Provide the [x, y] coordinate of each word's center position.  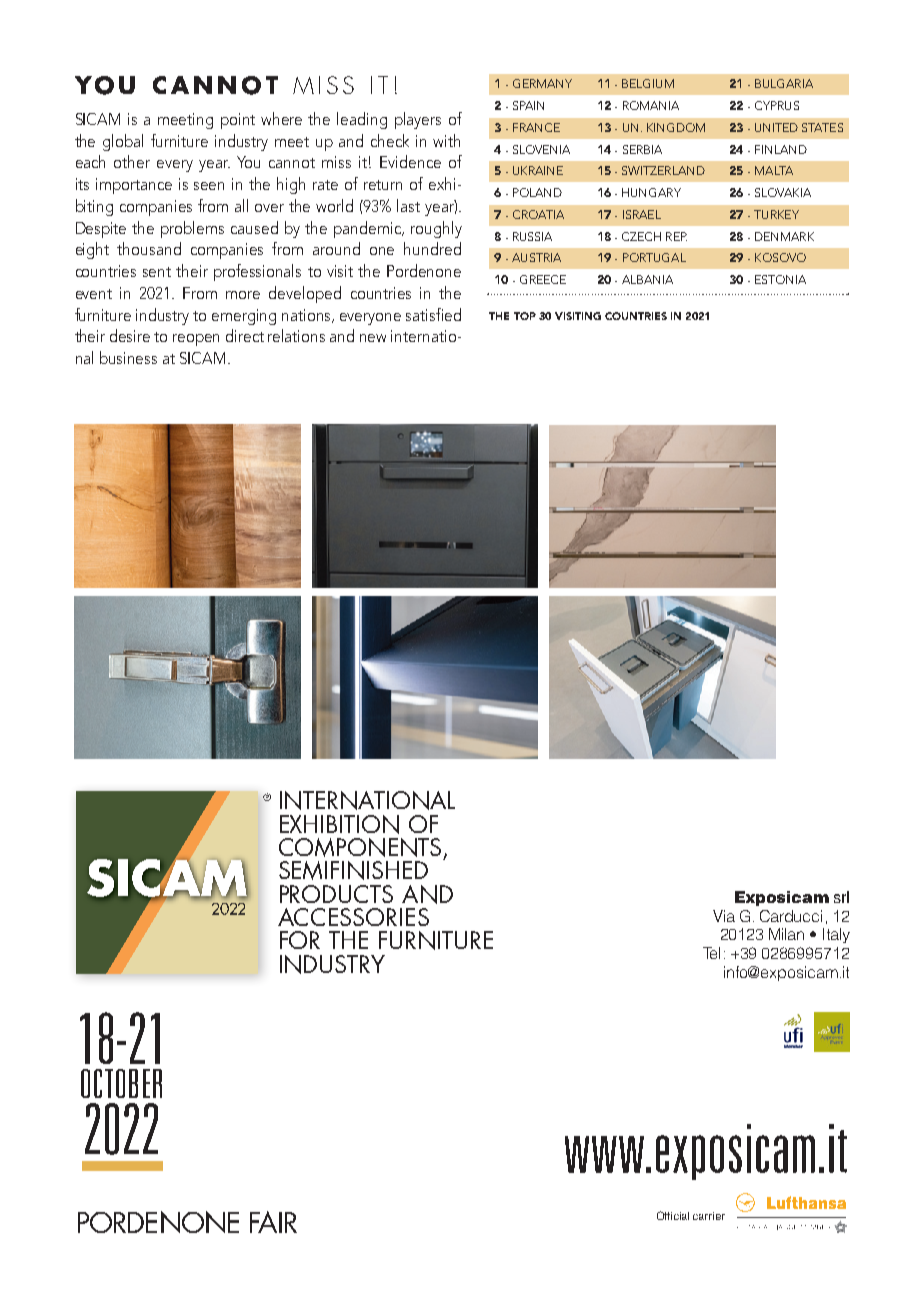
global [123, 142]
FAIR [273, 1222]
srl [841, 897]
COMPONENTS [360, 847]
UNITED [776, 127]
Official [673, 1215]
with [446, 140]
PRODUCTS [336, 894]
